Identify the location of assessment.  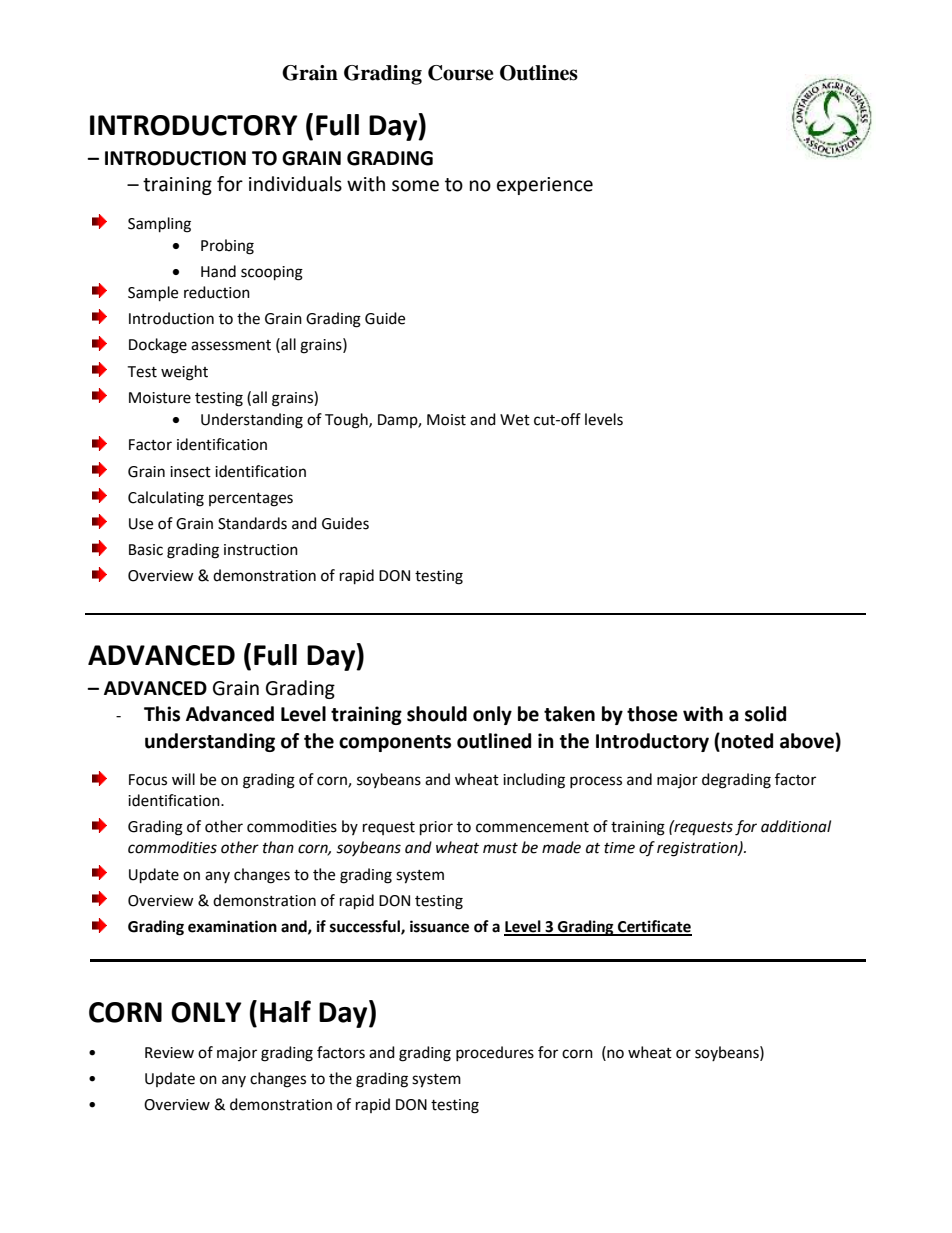
(231, 345).
